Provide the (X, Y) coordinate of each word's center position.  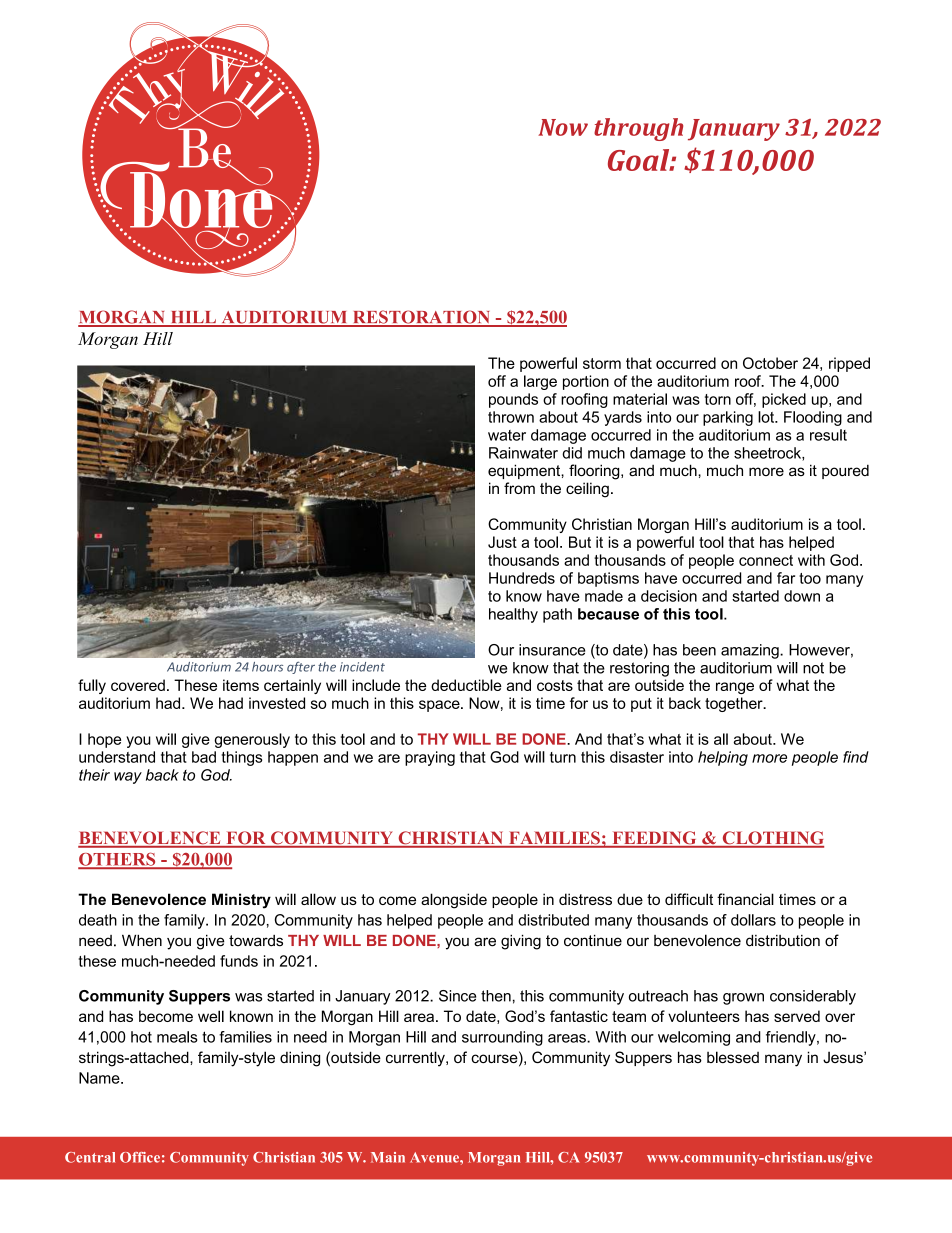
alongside (454, 901)
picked (784, 400)
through (638, 129)
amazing (751, 651)
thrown (511, 417)
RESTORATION (421, 318)
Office (140, 1157)
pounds (513, 400)
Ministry (241, 901)
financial (745, 899)
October (770, 363)
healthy (513, 615)
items (241, 685)
